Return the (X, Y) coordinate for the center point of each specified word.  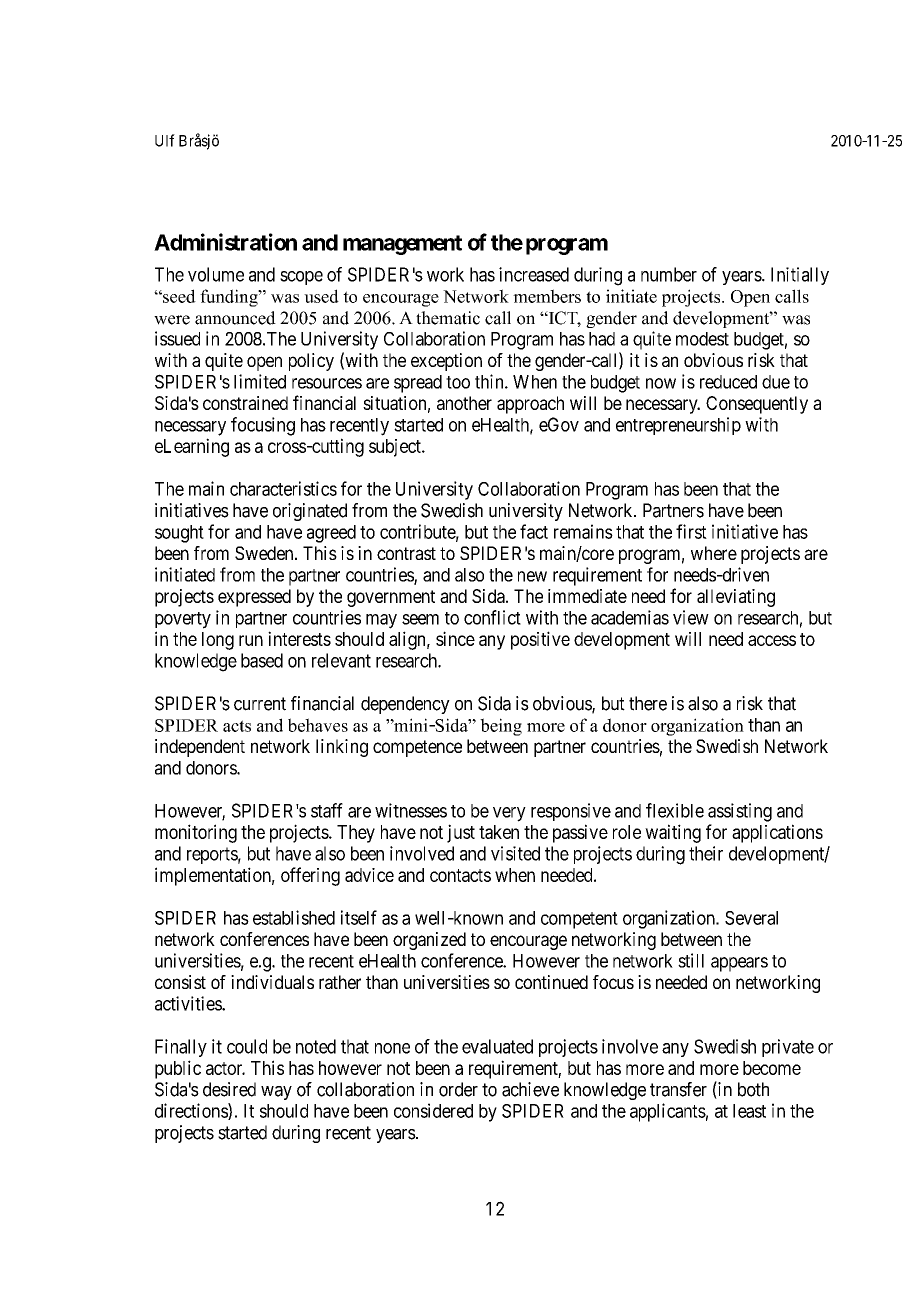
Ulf (165, 140)
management (402, 245)
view (691, 617)
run (251, 640)
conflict (492, 617)
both (753, 1089)
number (669, 274)
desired (229, 1089)
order (458, 1089)
